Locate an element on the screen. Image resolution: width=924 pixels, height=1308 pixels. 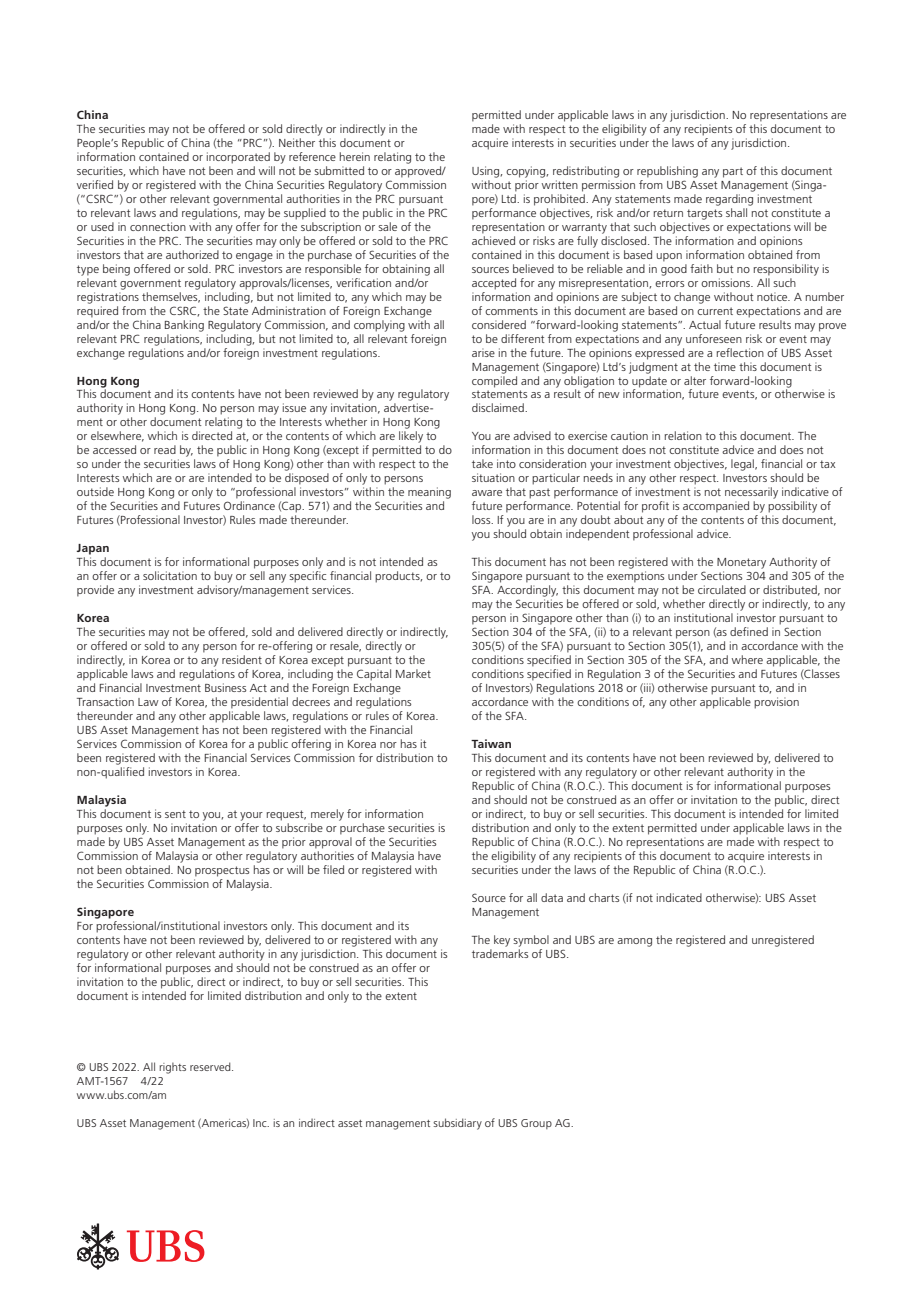
provision is located at coordinates (776, 703).
